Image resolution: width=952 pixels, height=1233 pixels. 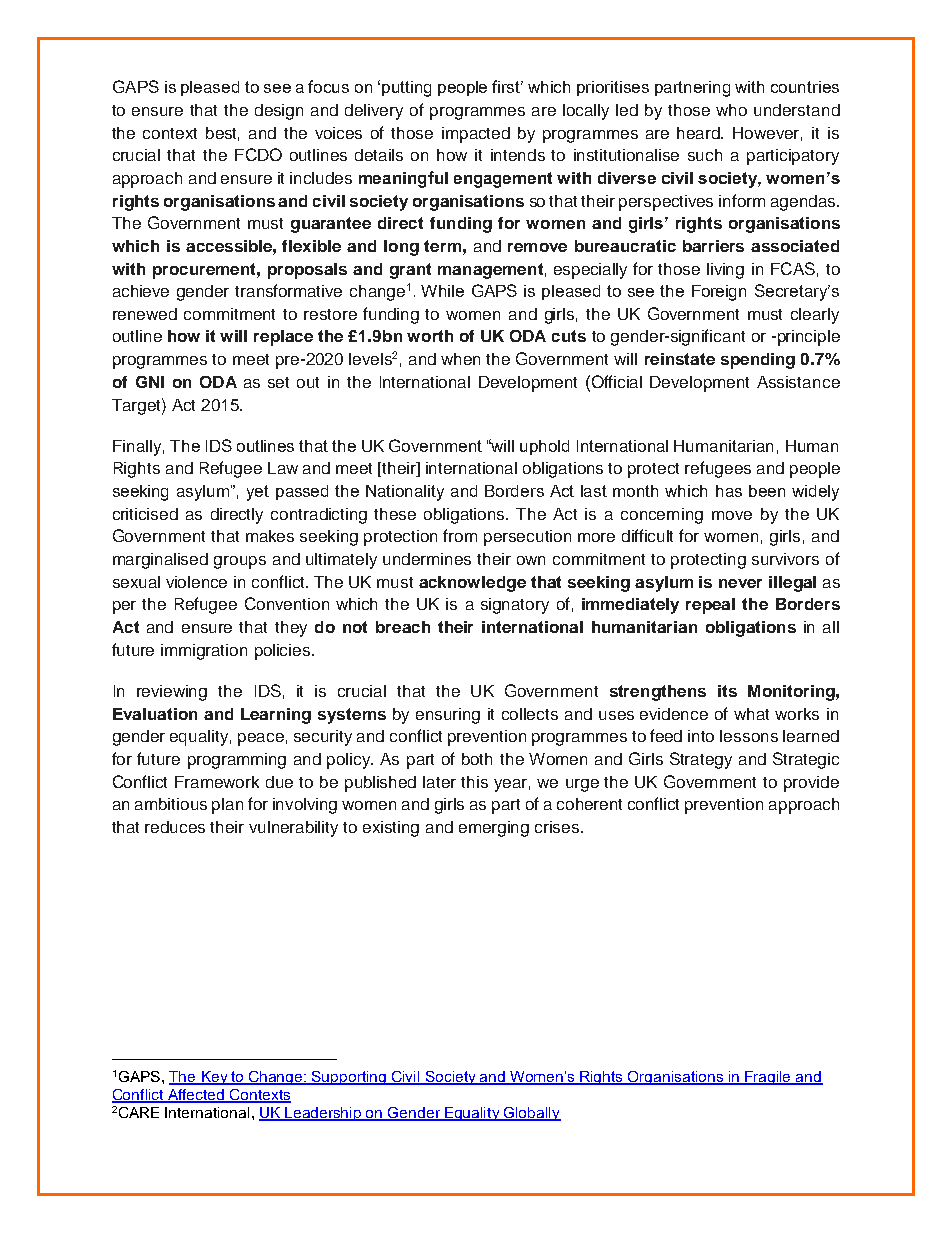 I want to click on Strategy, so click(x=701, y=760).
